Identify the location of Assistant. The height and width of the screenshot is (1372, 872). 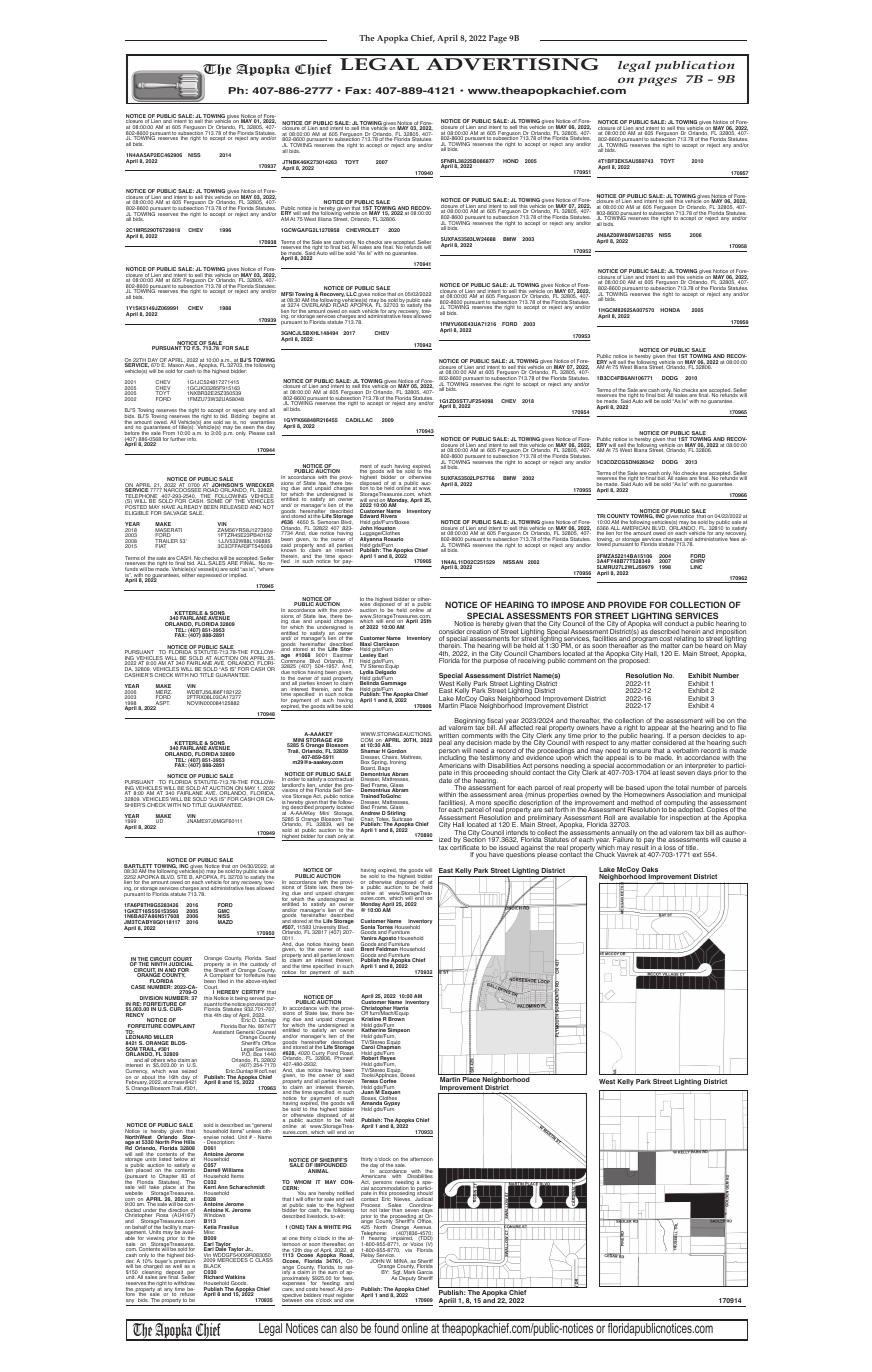
(223, 1032).
